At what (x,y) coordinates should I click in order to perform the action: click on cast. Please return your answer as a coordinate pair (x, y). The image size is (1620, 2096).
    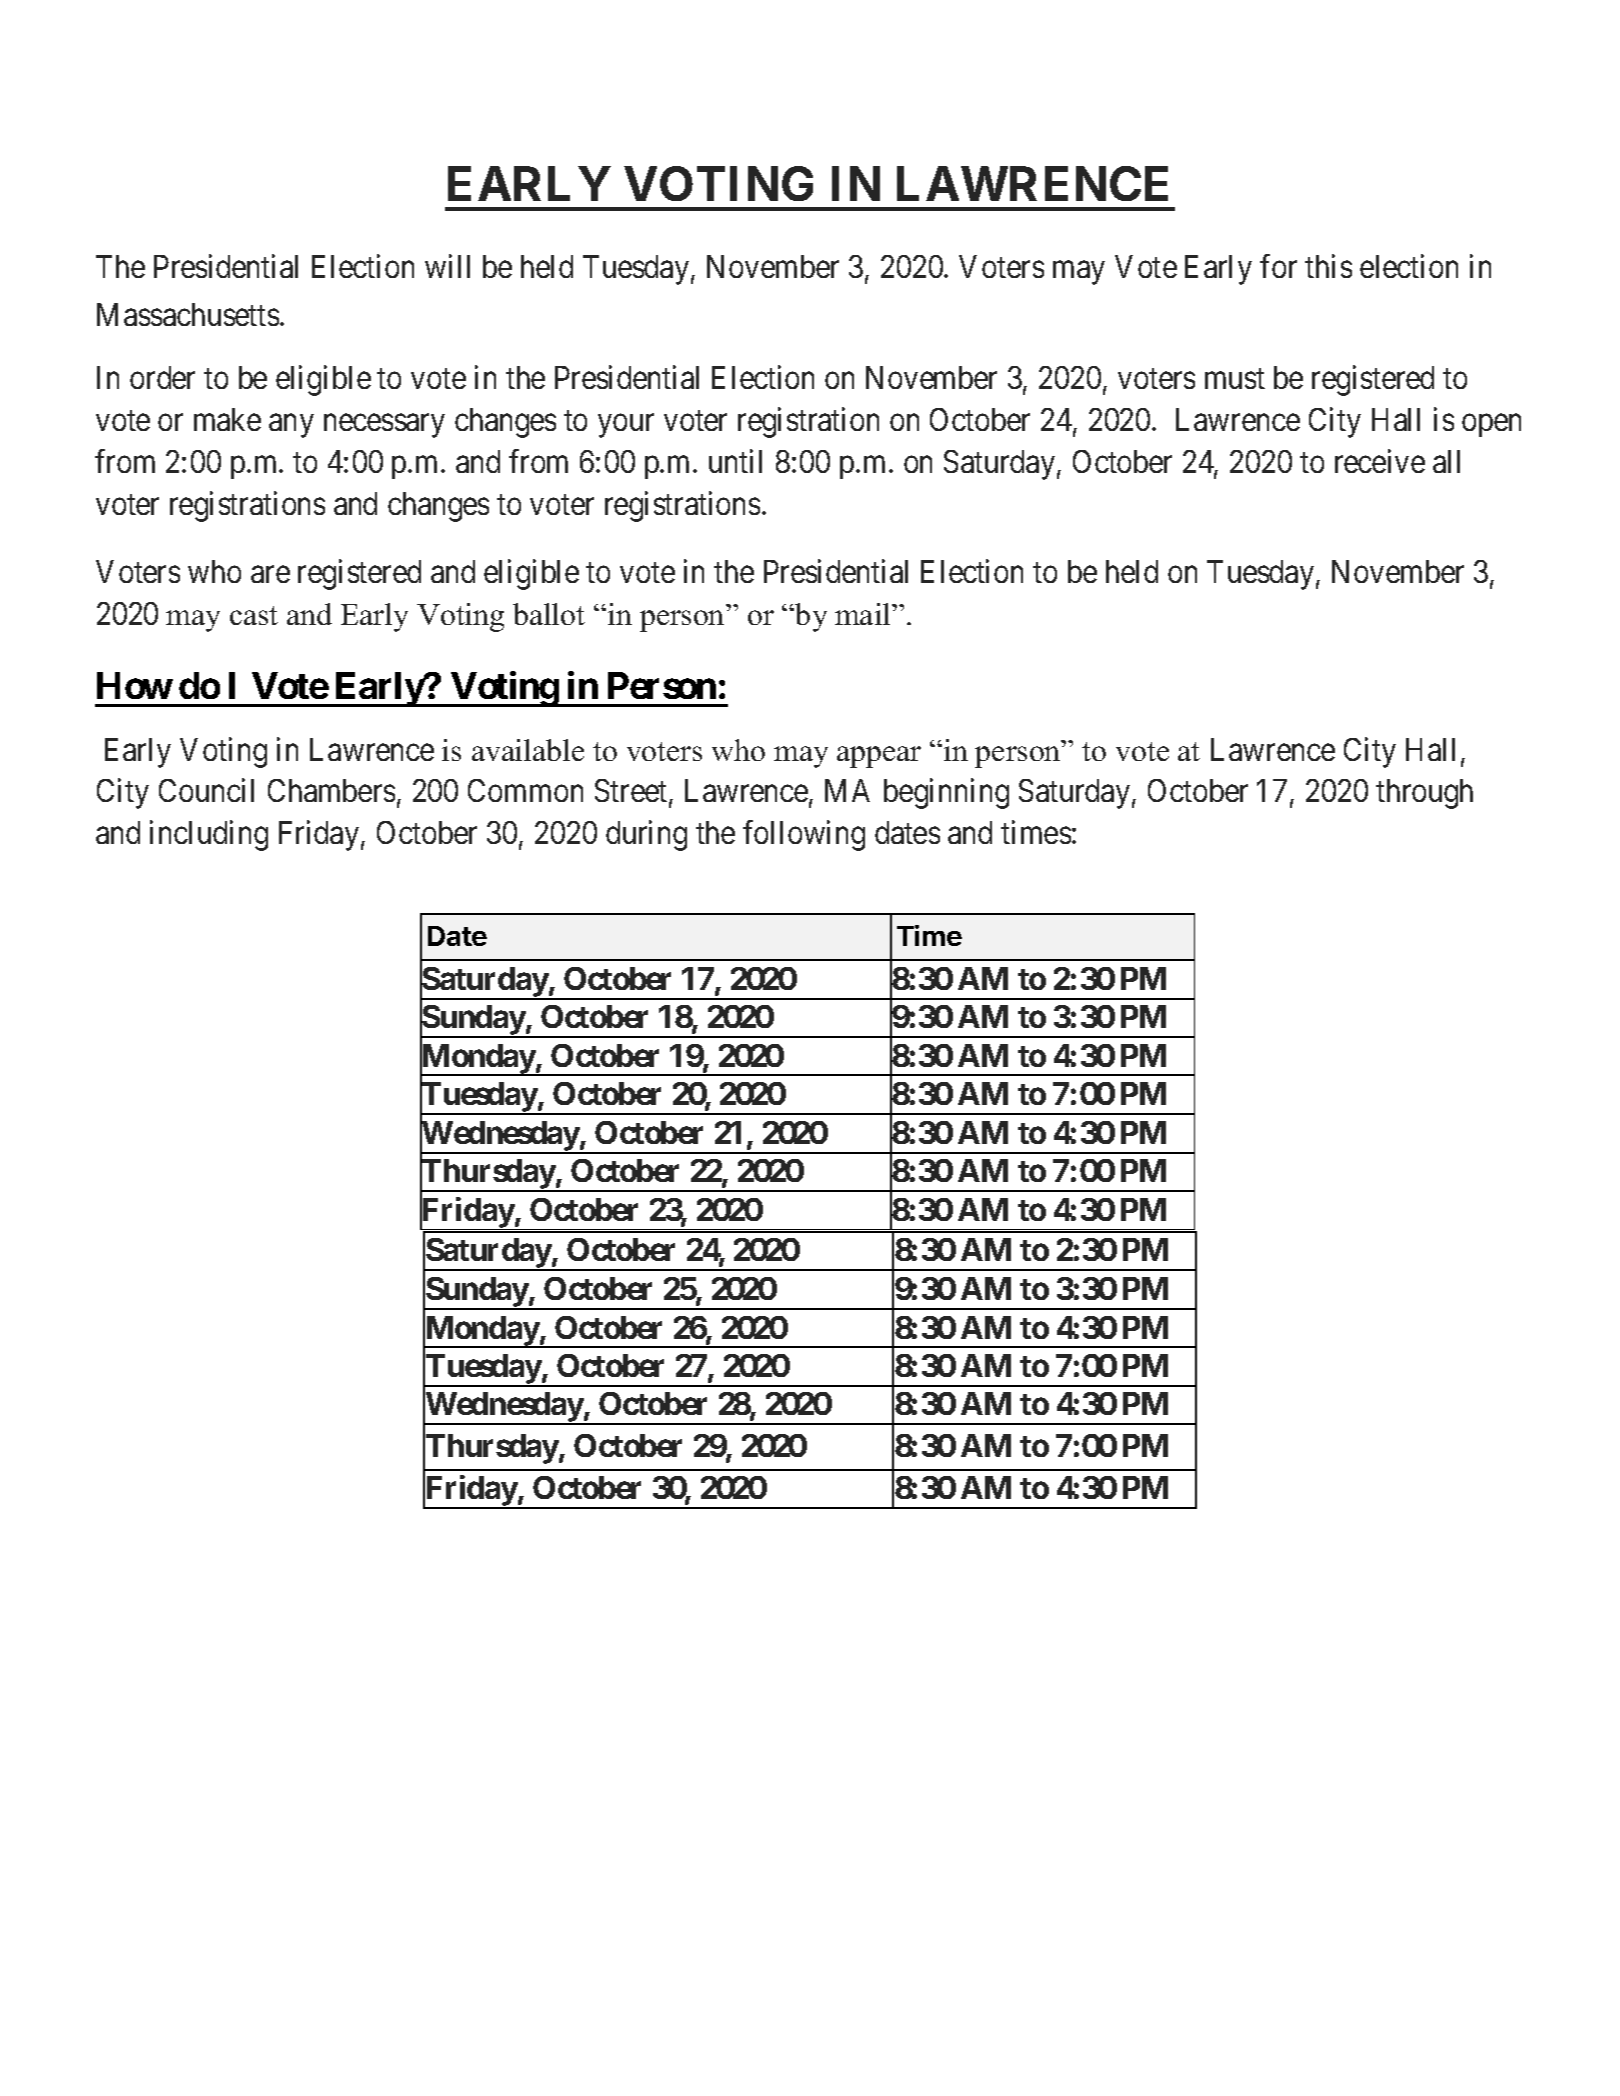
    Looking at the image, I should click on (254, 615).
